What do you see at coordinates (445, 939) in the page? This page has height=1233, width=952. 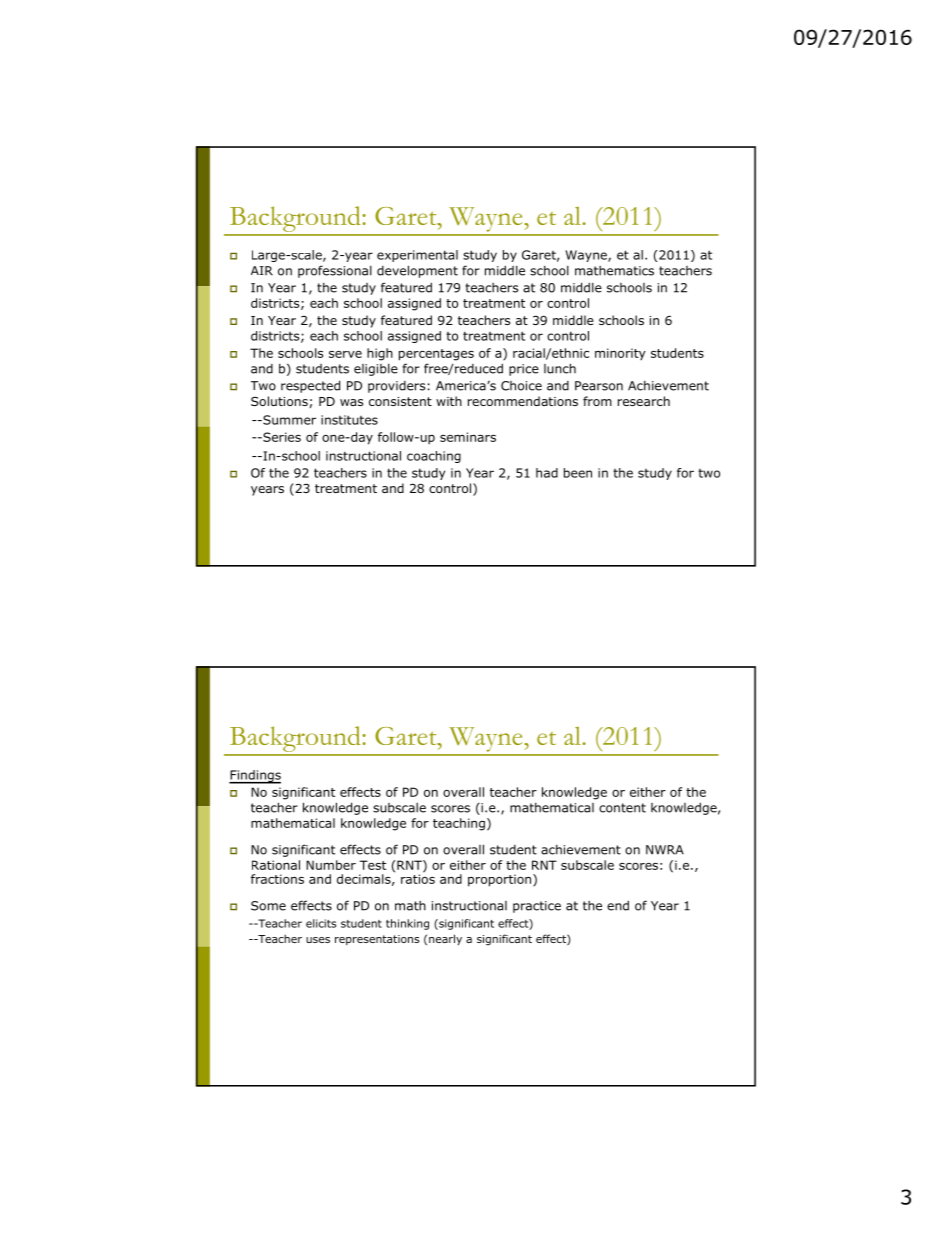 I see `nearly` at bounding box center [445, 939].
